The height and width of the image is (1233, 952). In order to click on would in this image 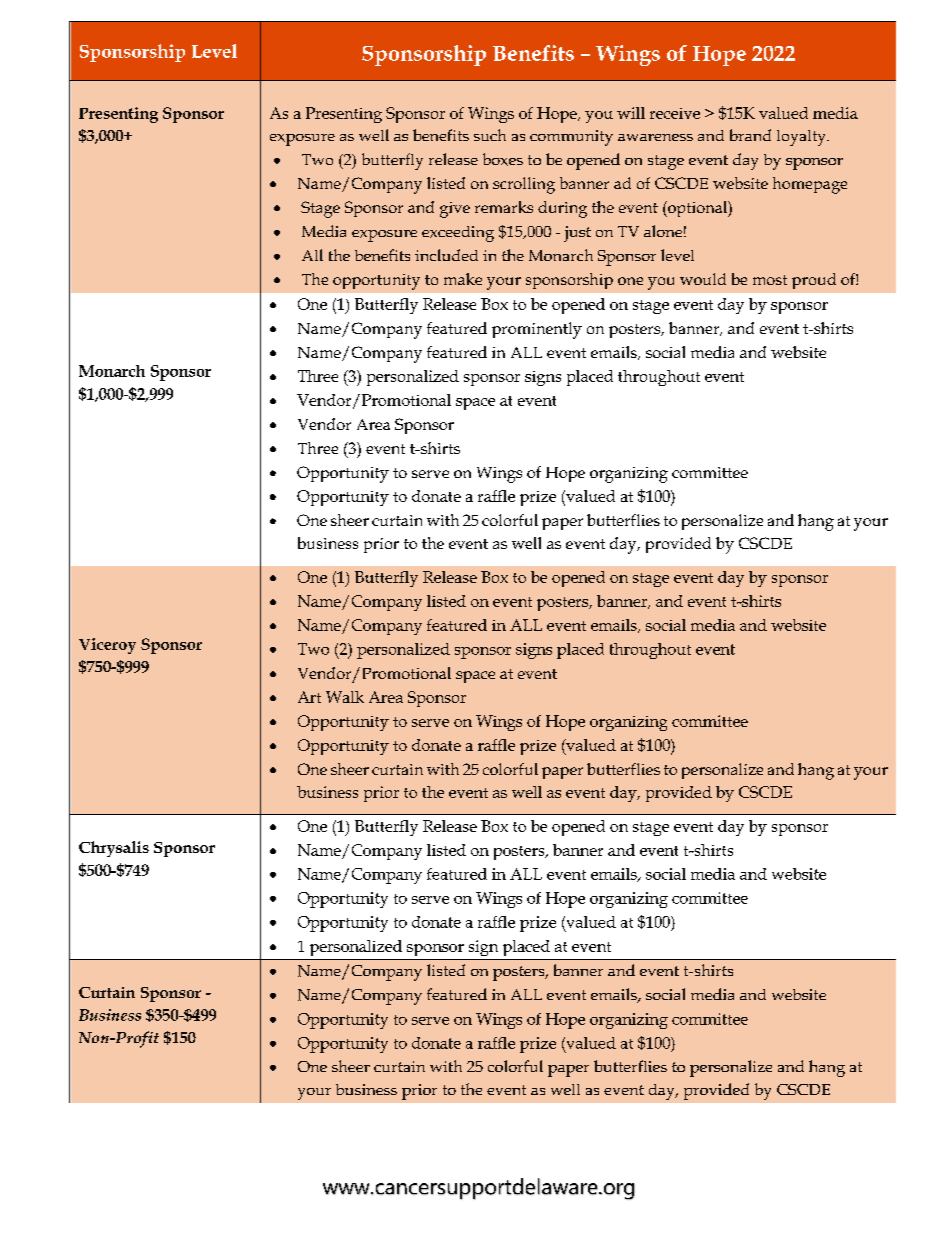, I will do `click(703, 279)`.
